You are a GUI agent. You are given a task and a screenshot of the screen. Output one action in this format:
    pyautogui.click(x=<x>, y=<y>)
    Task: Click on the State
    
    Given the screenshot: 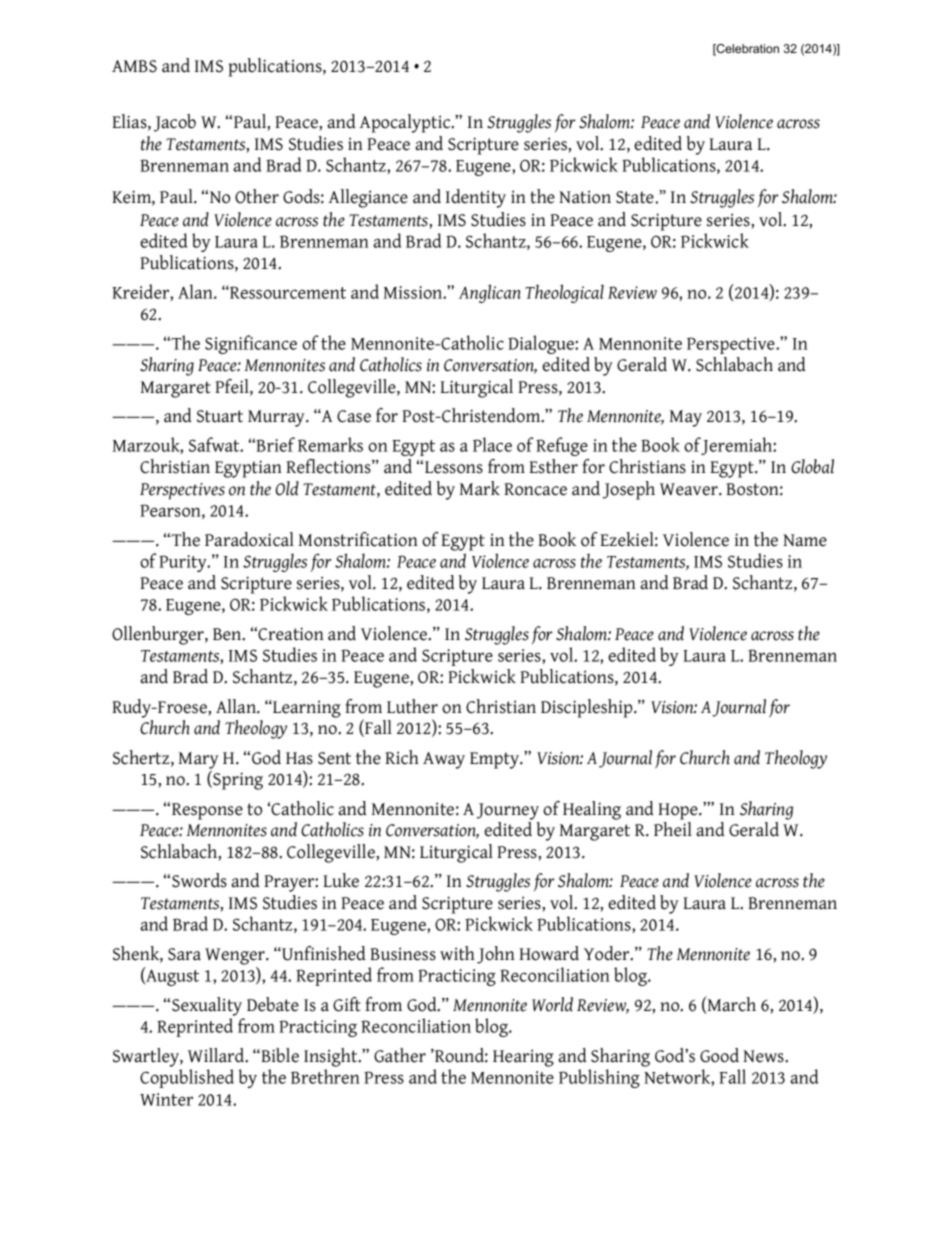 What is the action you would take?
    pyautogui.click(x=635, y=197)
